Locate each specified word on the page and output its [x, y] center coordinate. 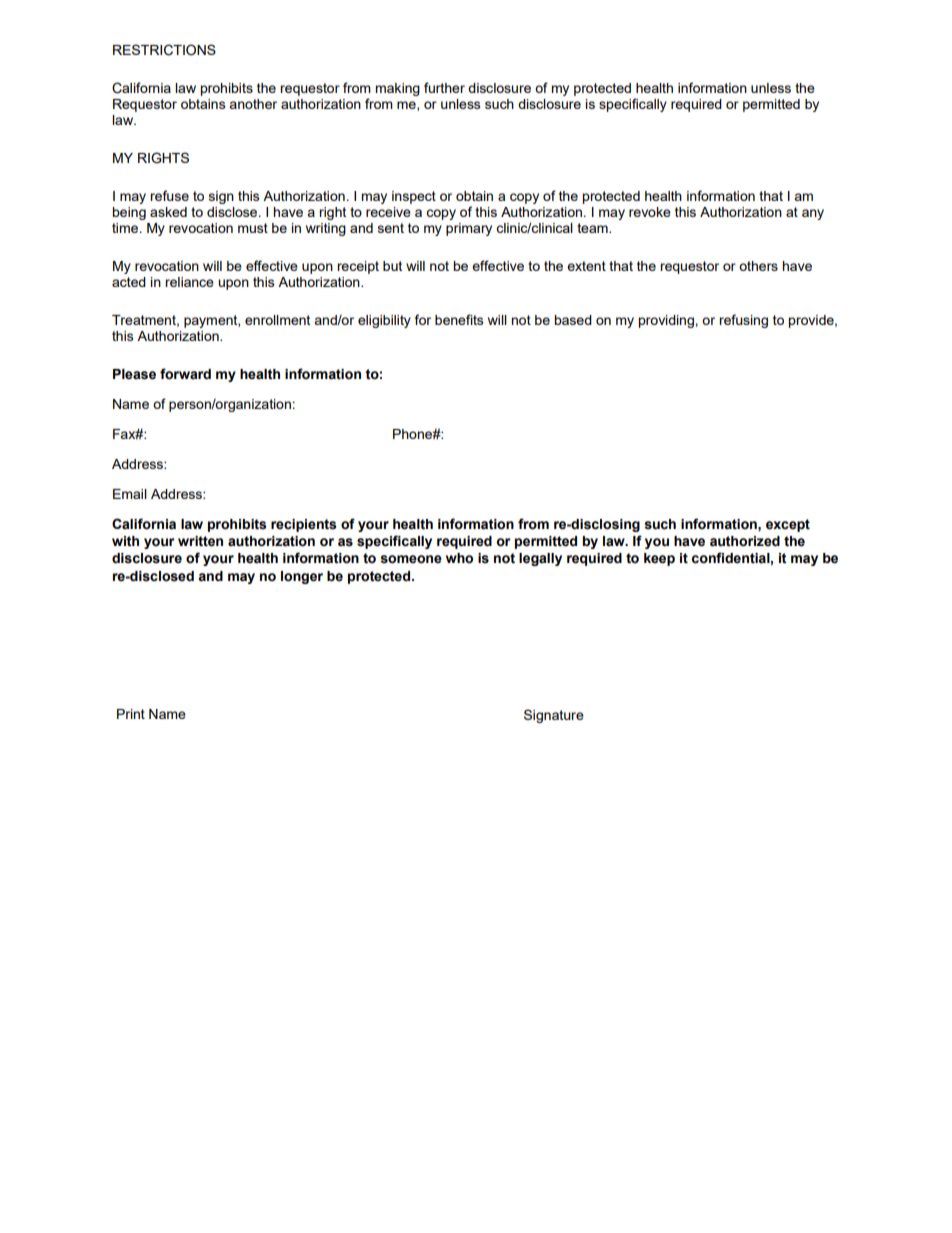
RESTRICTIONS [164, 50]
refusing [743, 321]
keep [659, 559]
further [444, 87]
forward [185, 374]
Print [131, 714]
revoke [650, 212]
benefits [459, 319]
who [459, 558]
